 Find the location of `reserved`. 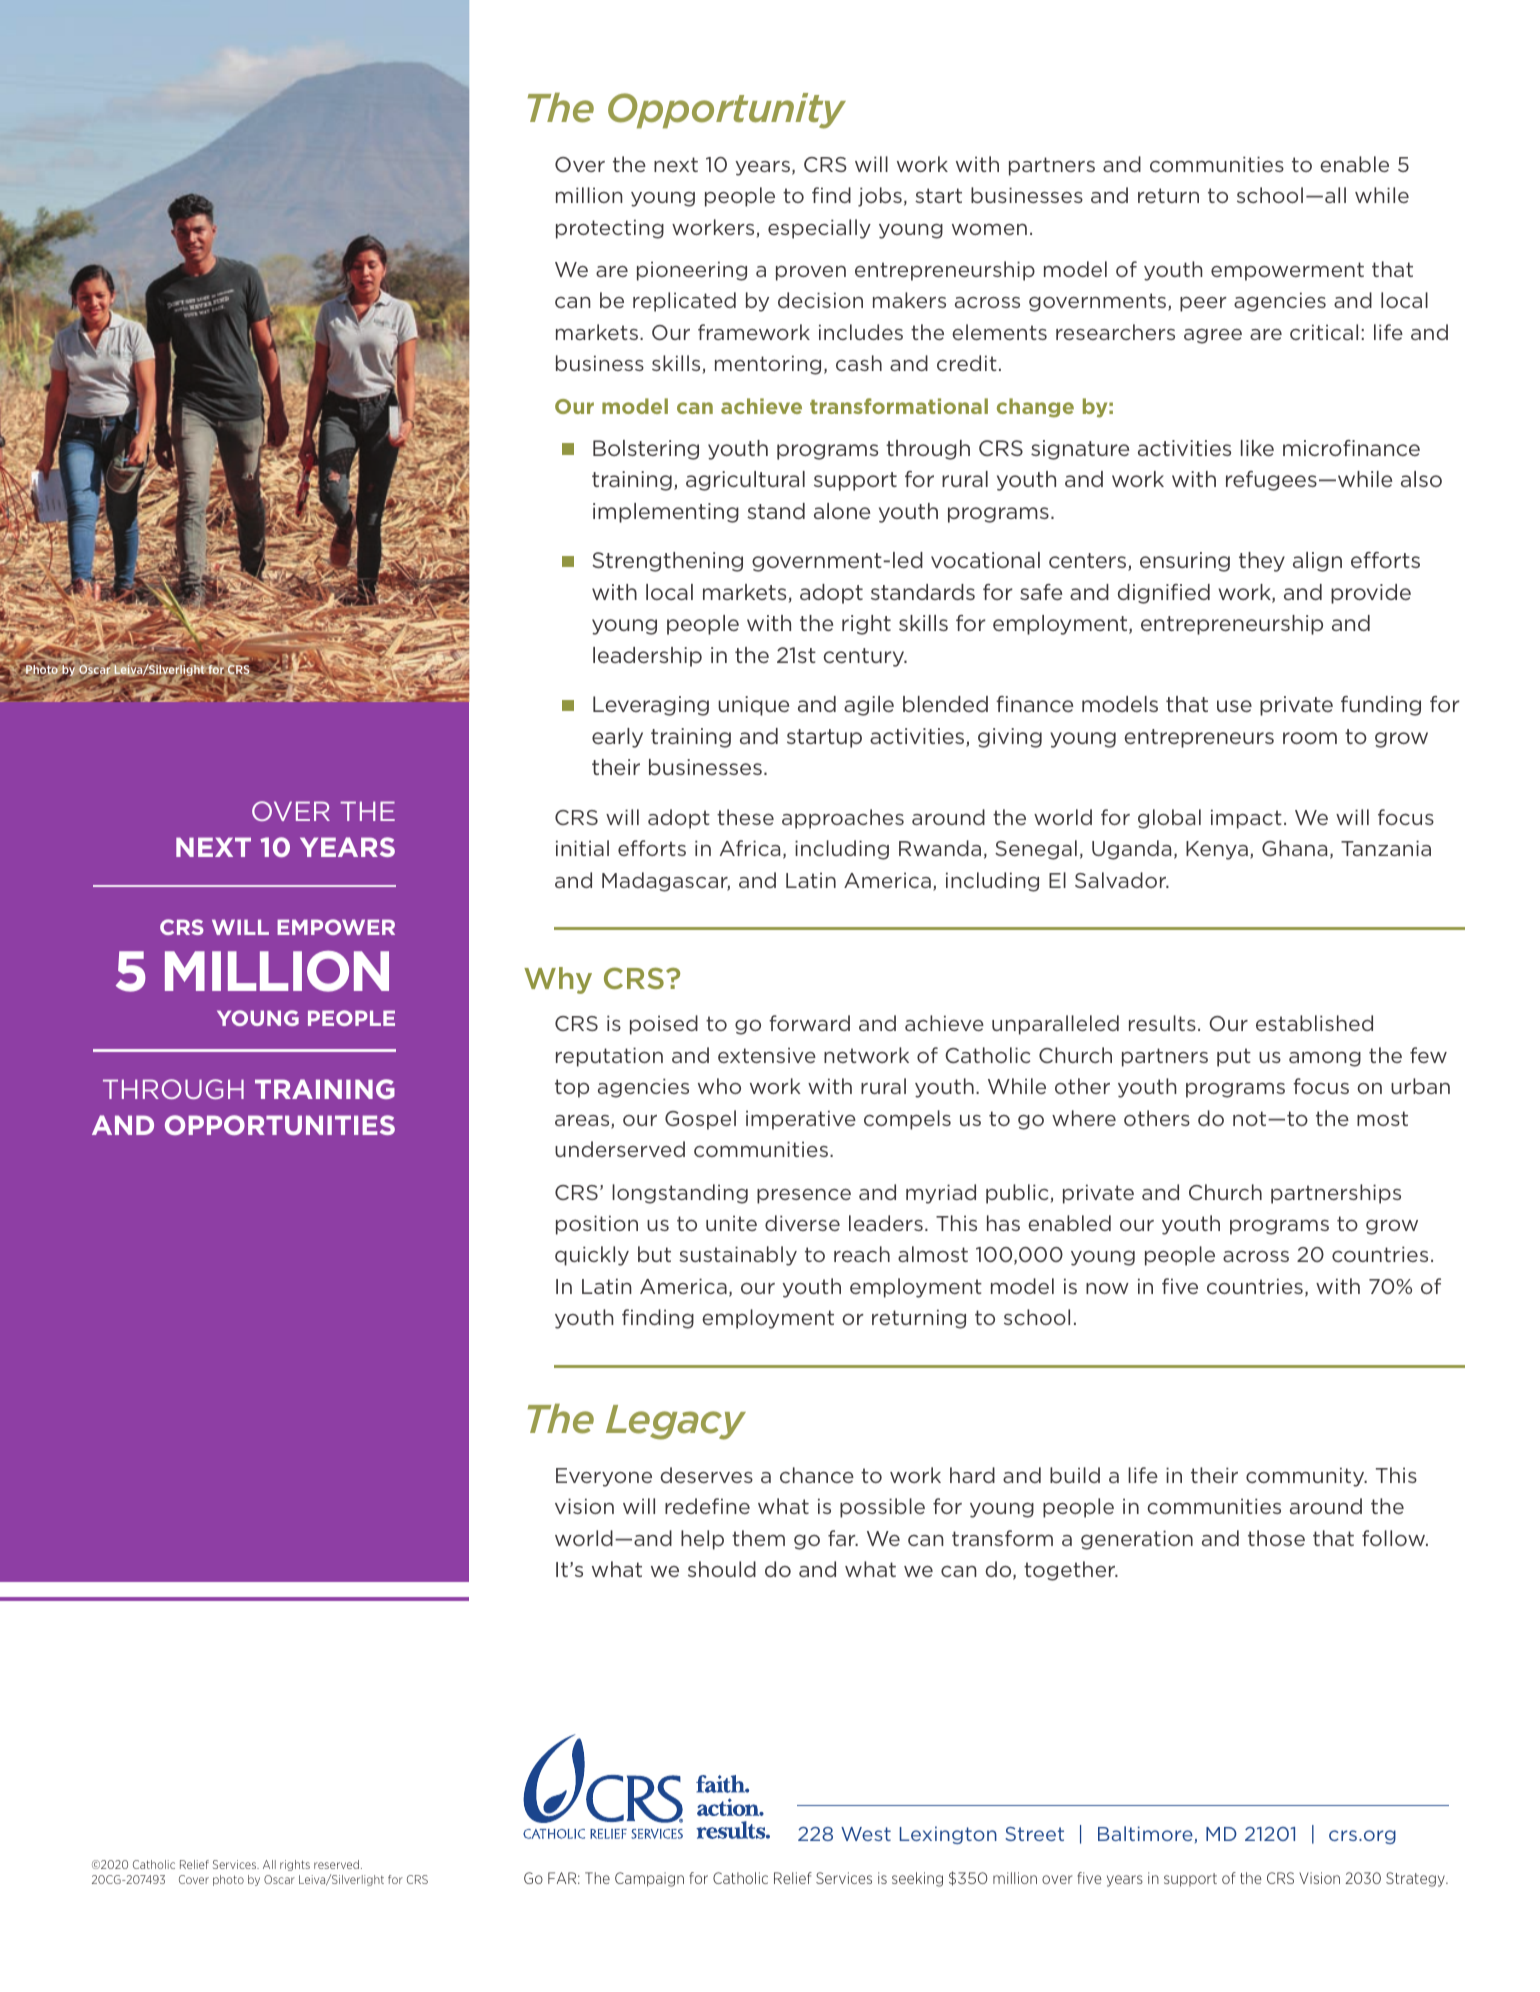

reserved is located at coordinates (336, 1864).
